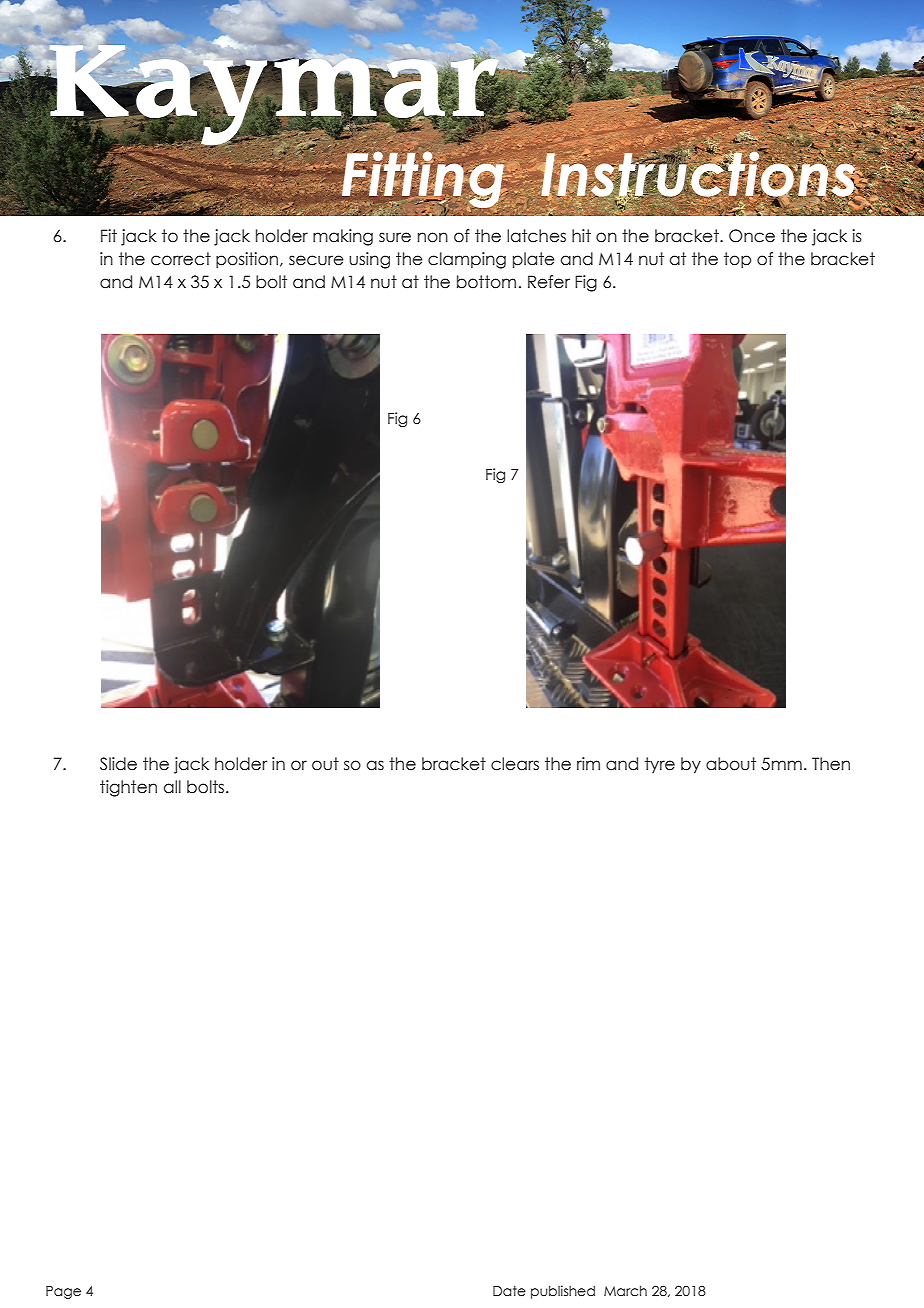 The width and height of the page is (924, 1308). Describe the element at coordinates (181, 259) in the page. I see `correct` at that location.
